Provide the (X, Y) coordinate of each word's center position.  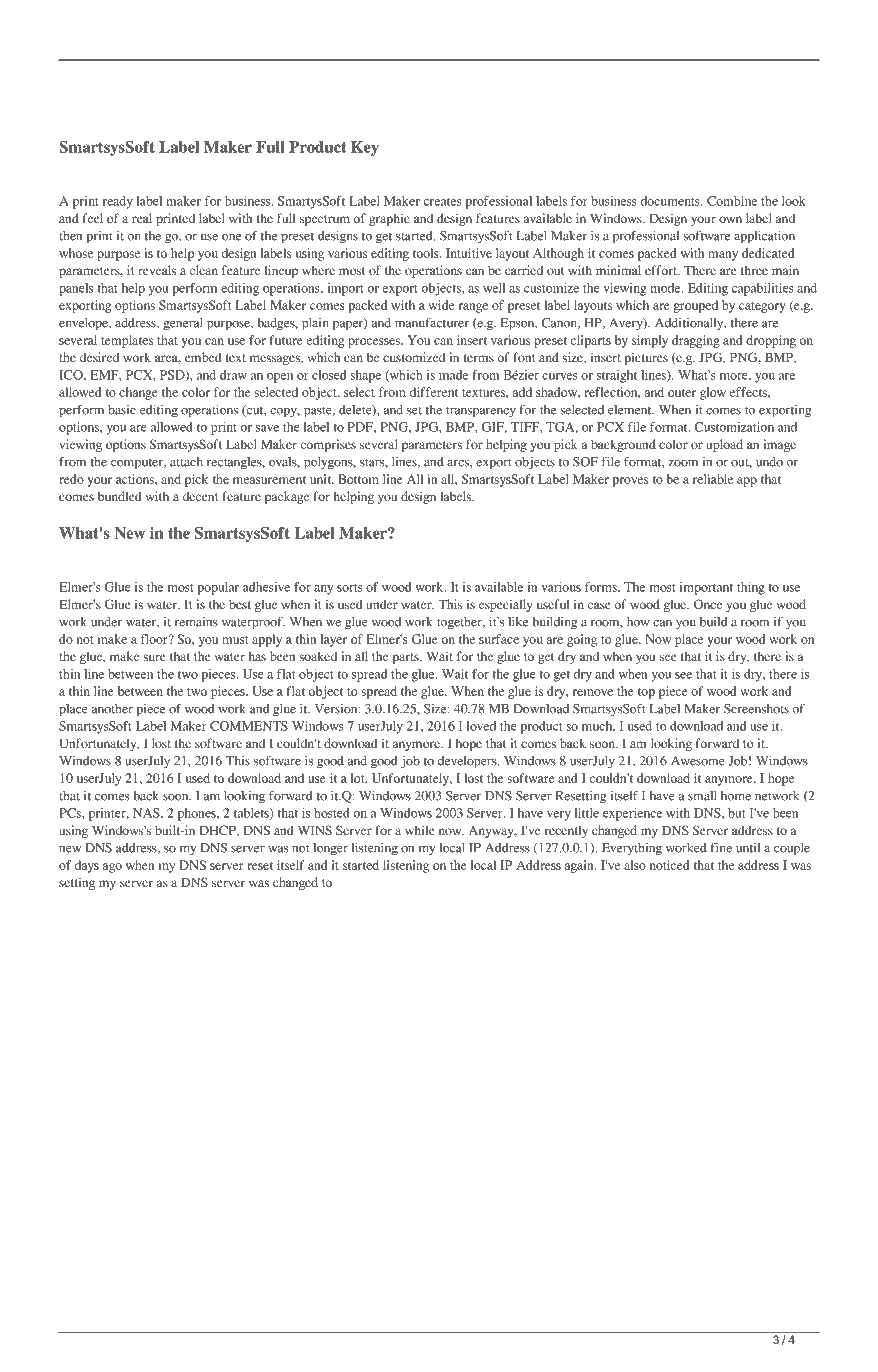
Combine (732, 201)
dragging (696, 341)
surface (499, 639)
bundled (119, 496)
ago (112, 868)
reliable (713, 479)
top (646, 693)
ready (118, 202)
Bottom (358, 479)
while (420, 830)
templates (127, 341)
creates (443, 202)
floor (155, 639)
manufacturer (432, 323)
